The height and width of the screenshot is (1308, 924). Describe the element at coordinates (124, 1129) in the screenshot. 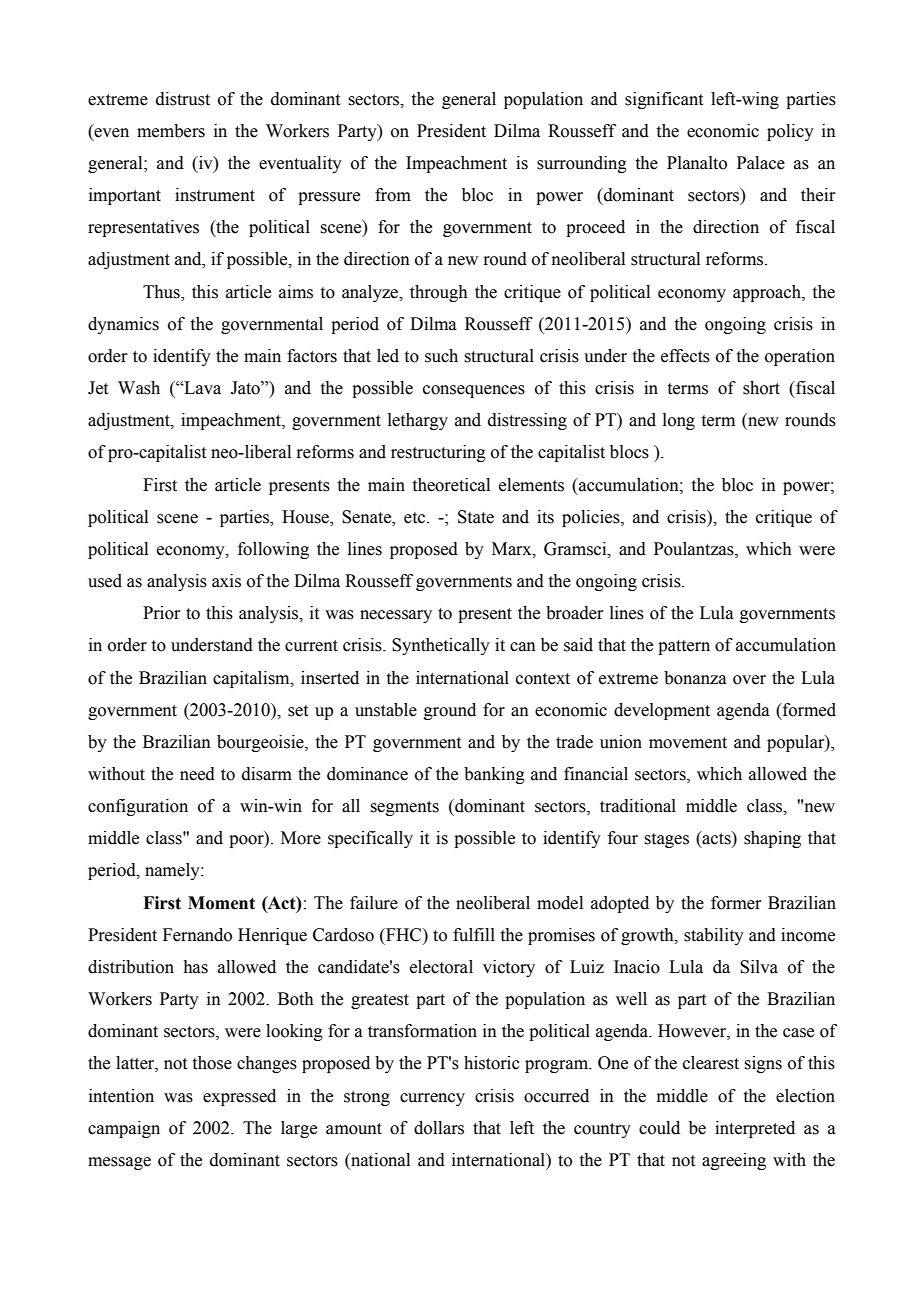

I see `campaign` at that location.
